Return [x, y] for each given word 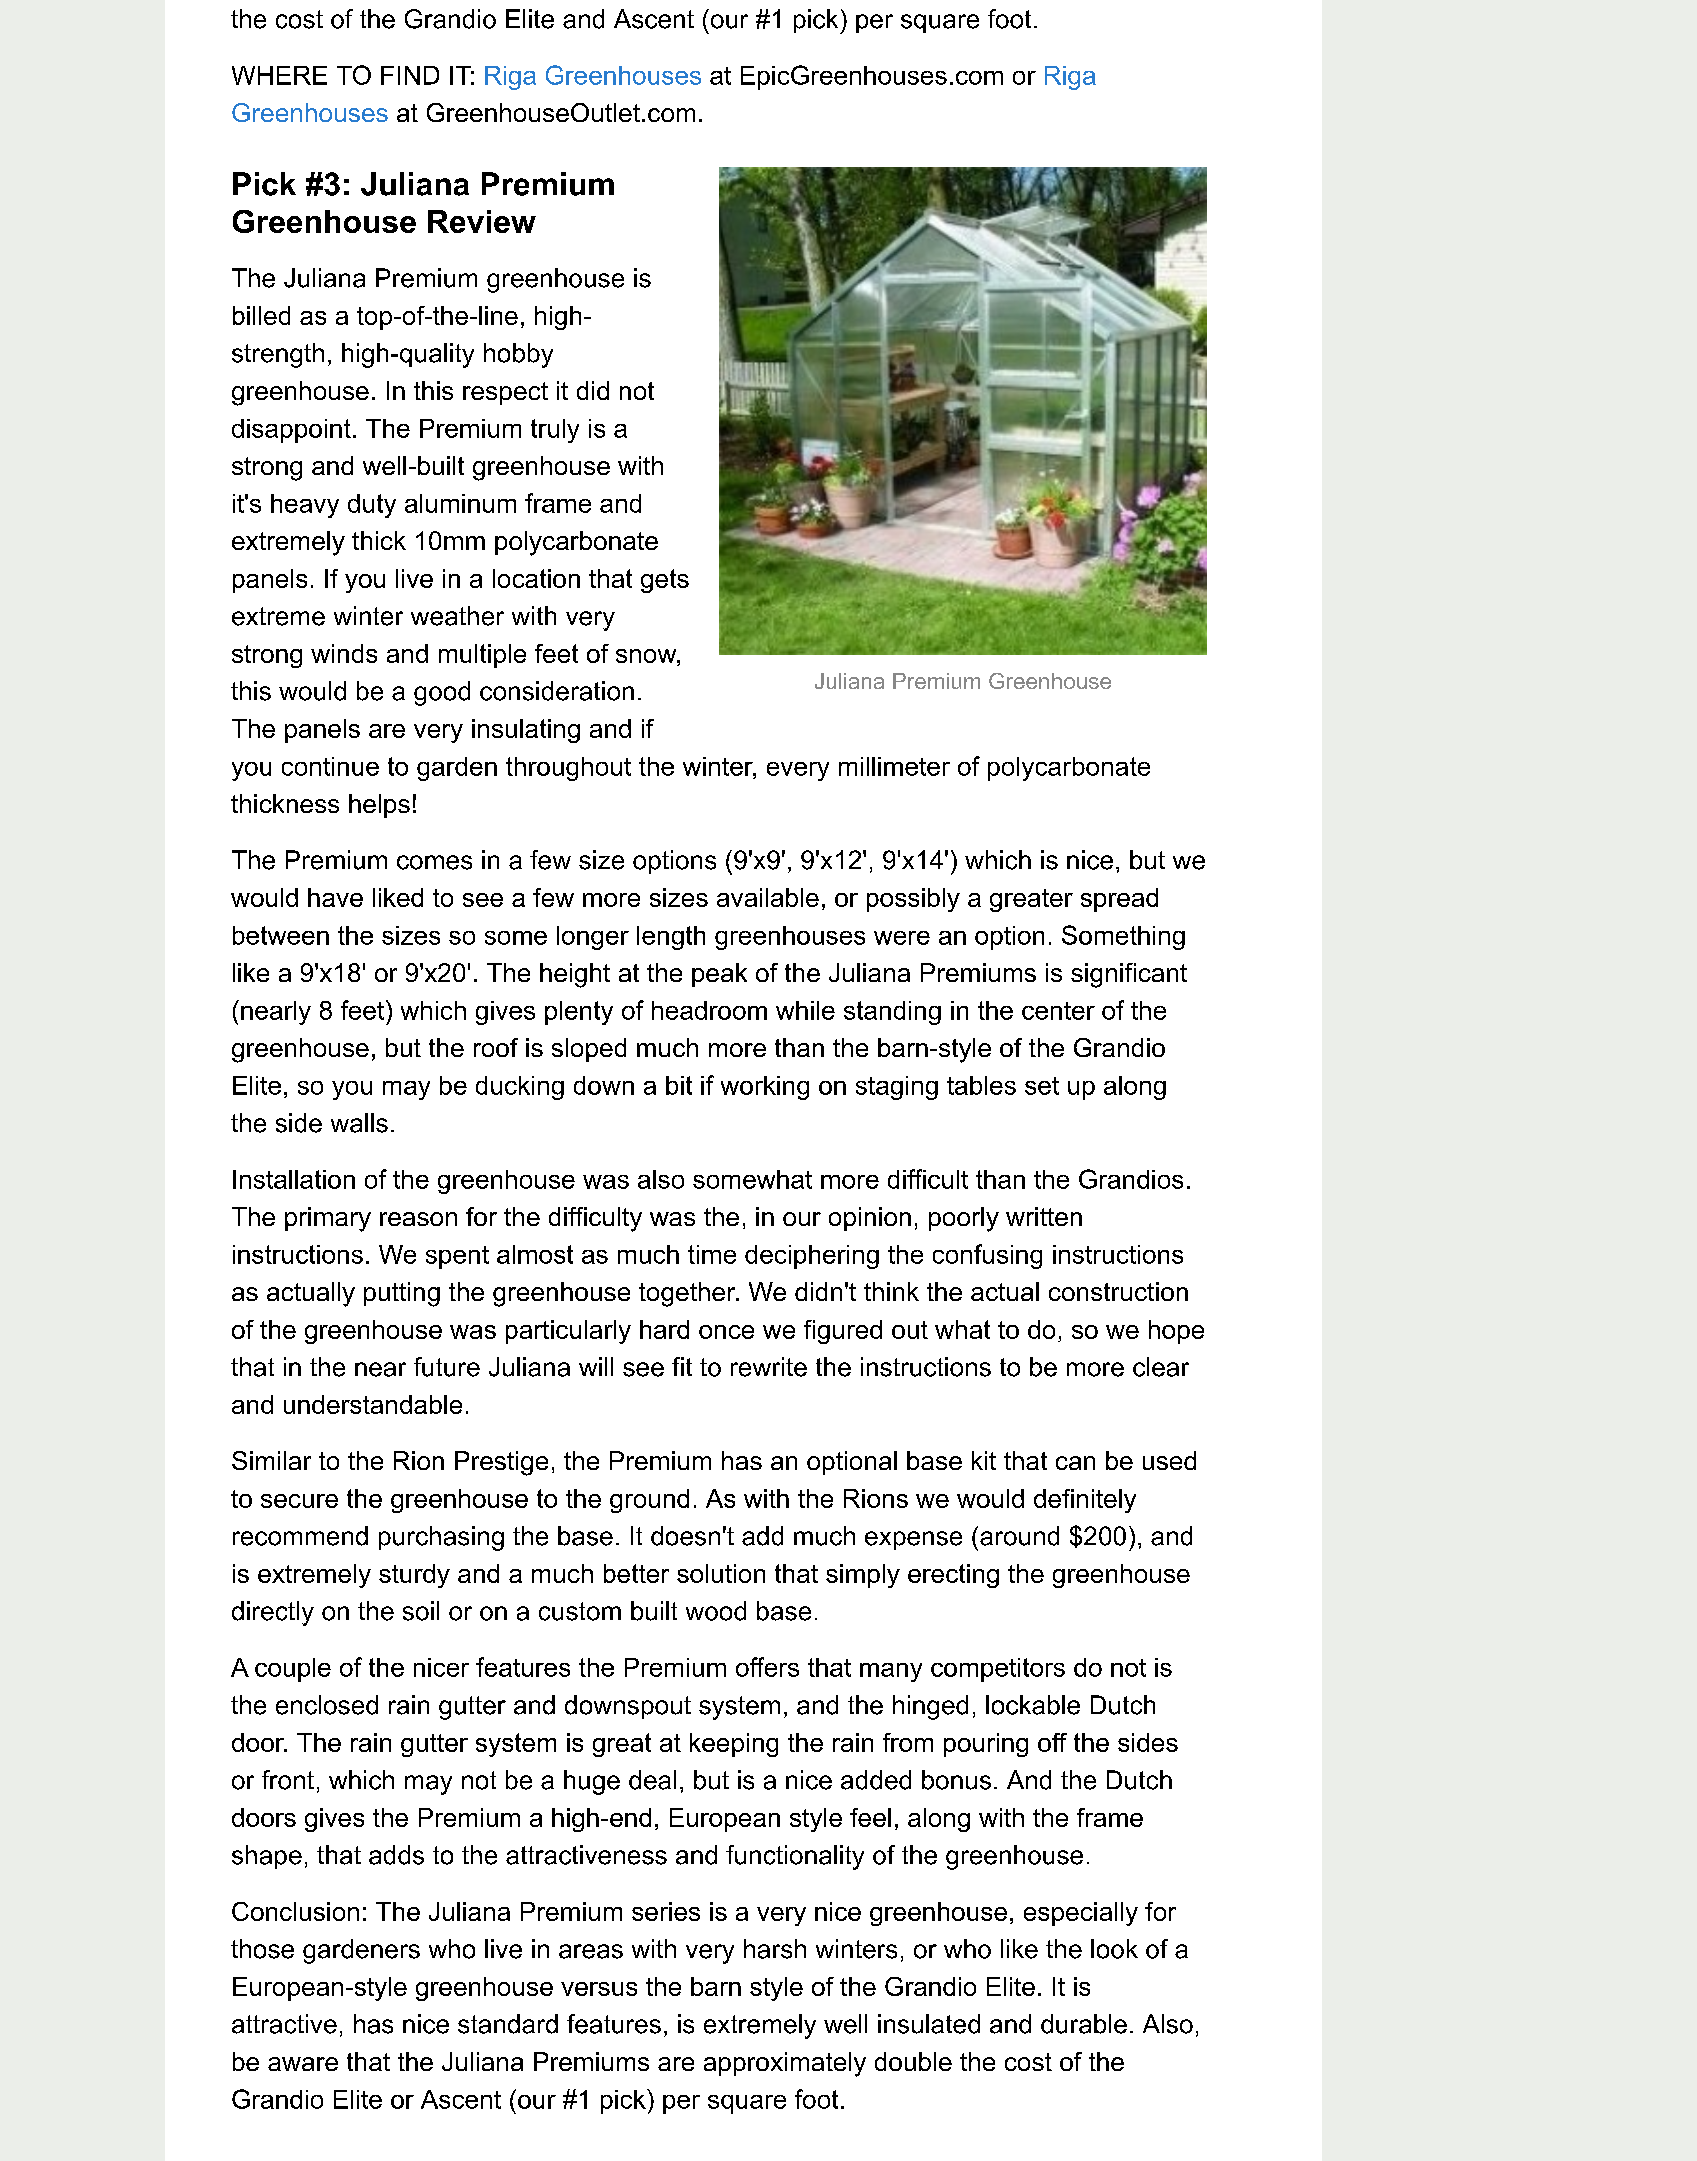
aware [303, 2064]
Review [482, 221]
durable [1084, 2024]
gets [665, 581]
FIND [410, 75]
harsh [775, 1949]
